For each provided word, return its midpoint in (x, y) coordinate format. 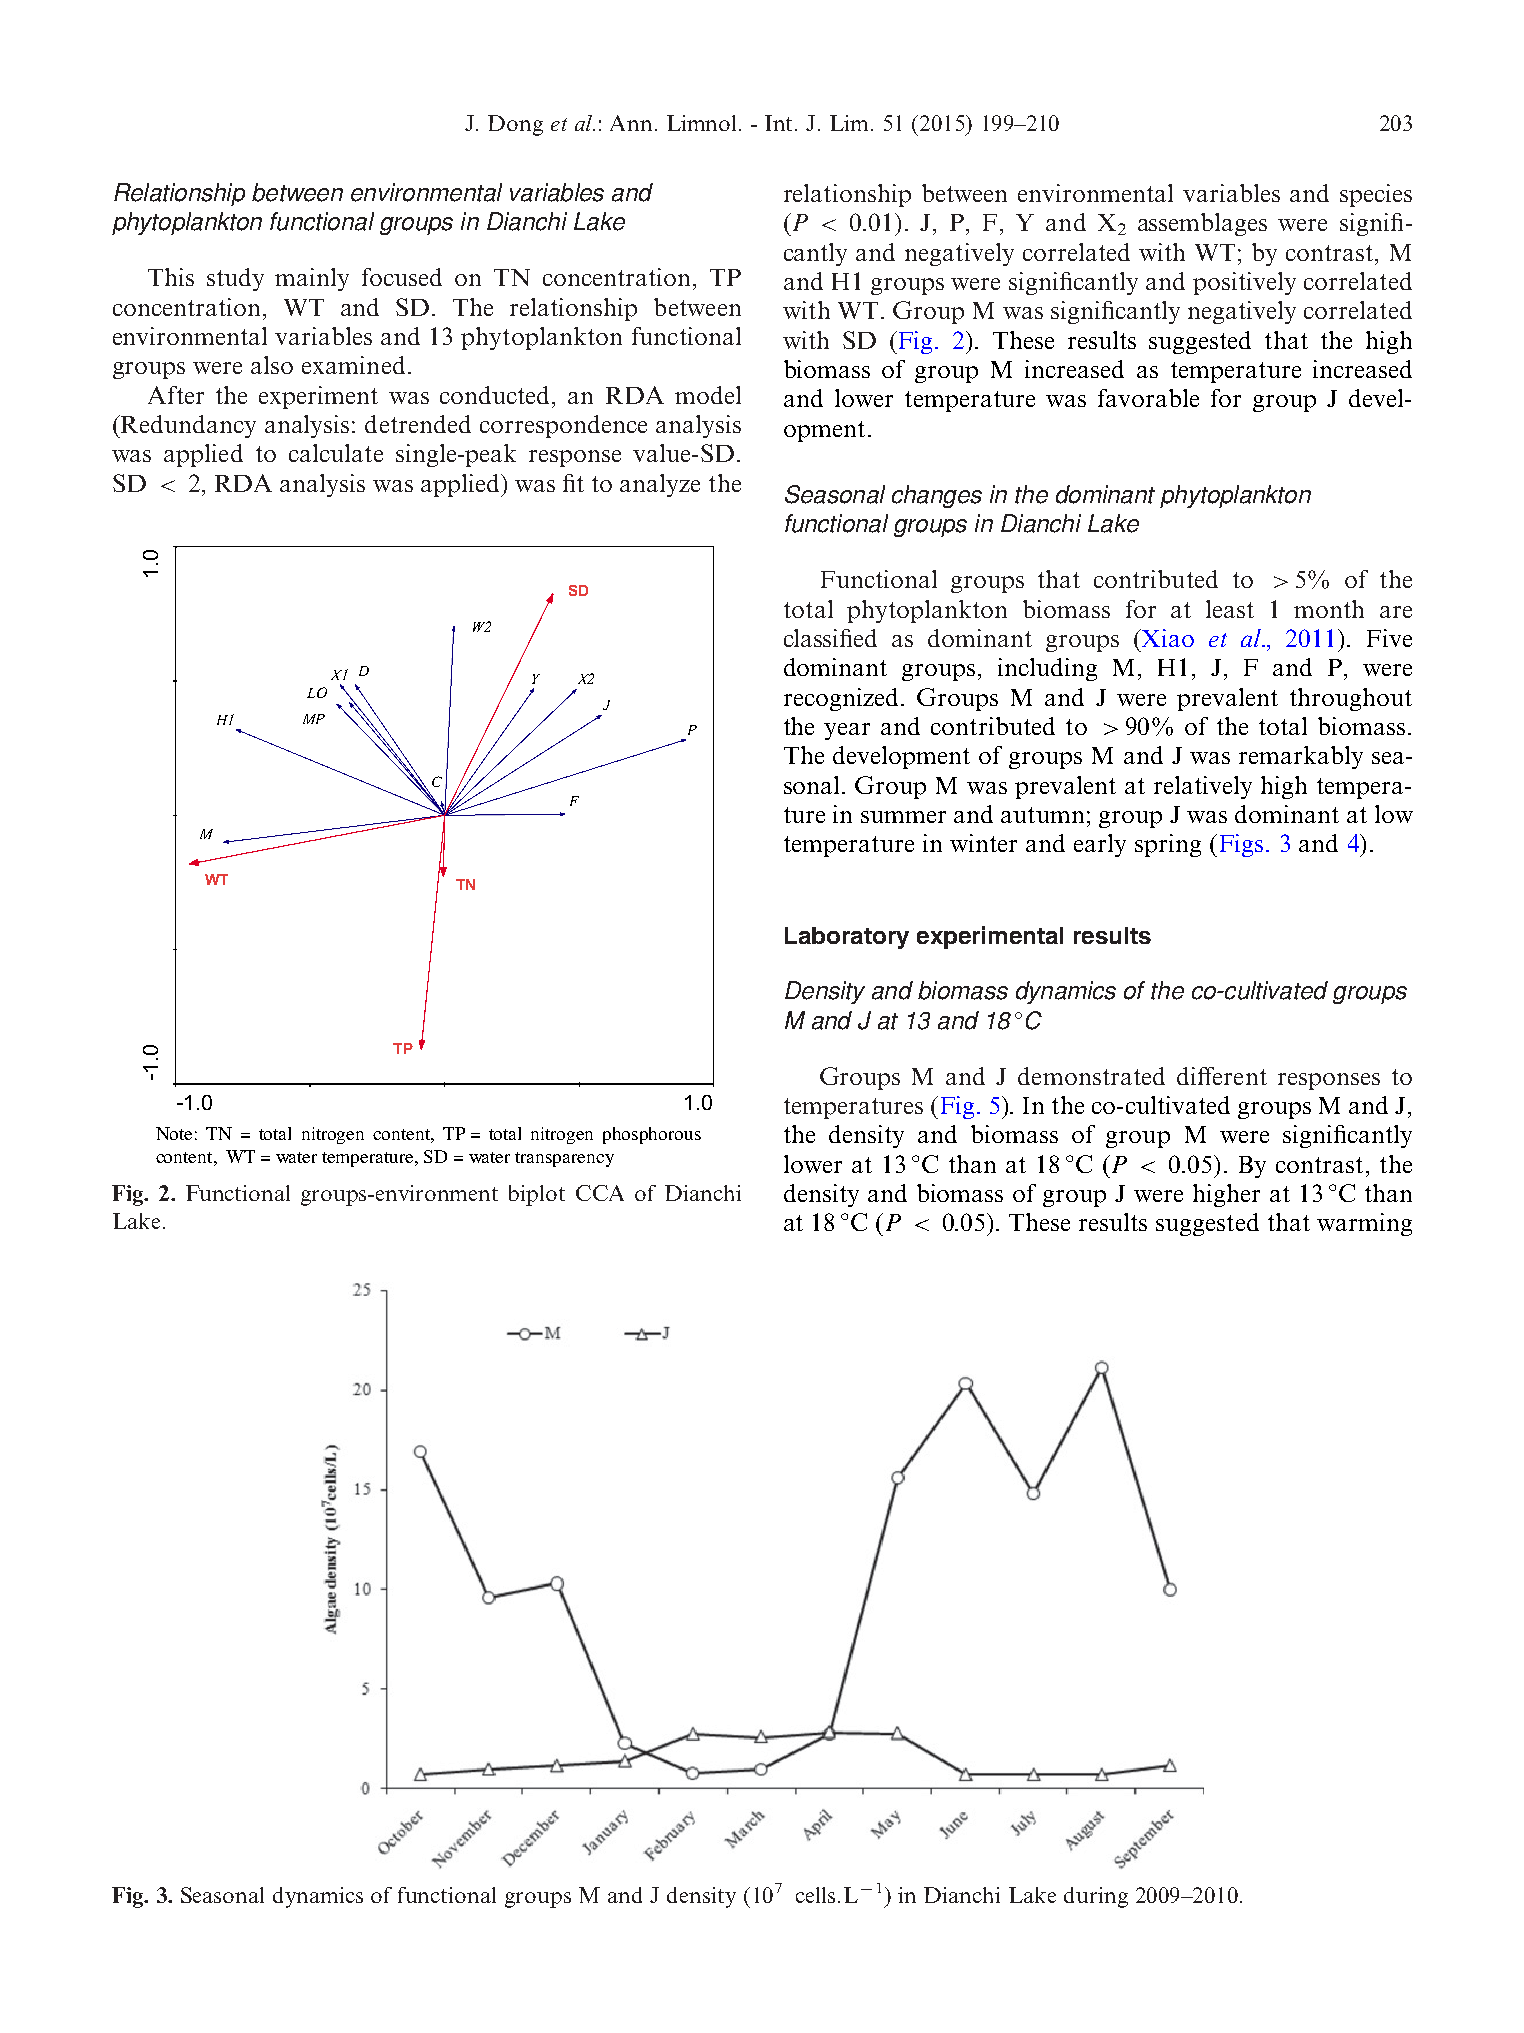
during (1096, 1897)
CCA (600, 1193)
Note (174, 1133)
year (847, 731)
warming (1364, 1224)
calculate (336, 453)
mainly (312, 279)
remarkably (1301, 757)
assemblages (1202, 224)
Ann (631, 123)
